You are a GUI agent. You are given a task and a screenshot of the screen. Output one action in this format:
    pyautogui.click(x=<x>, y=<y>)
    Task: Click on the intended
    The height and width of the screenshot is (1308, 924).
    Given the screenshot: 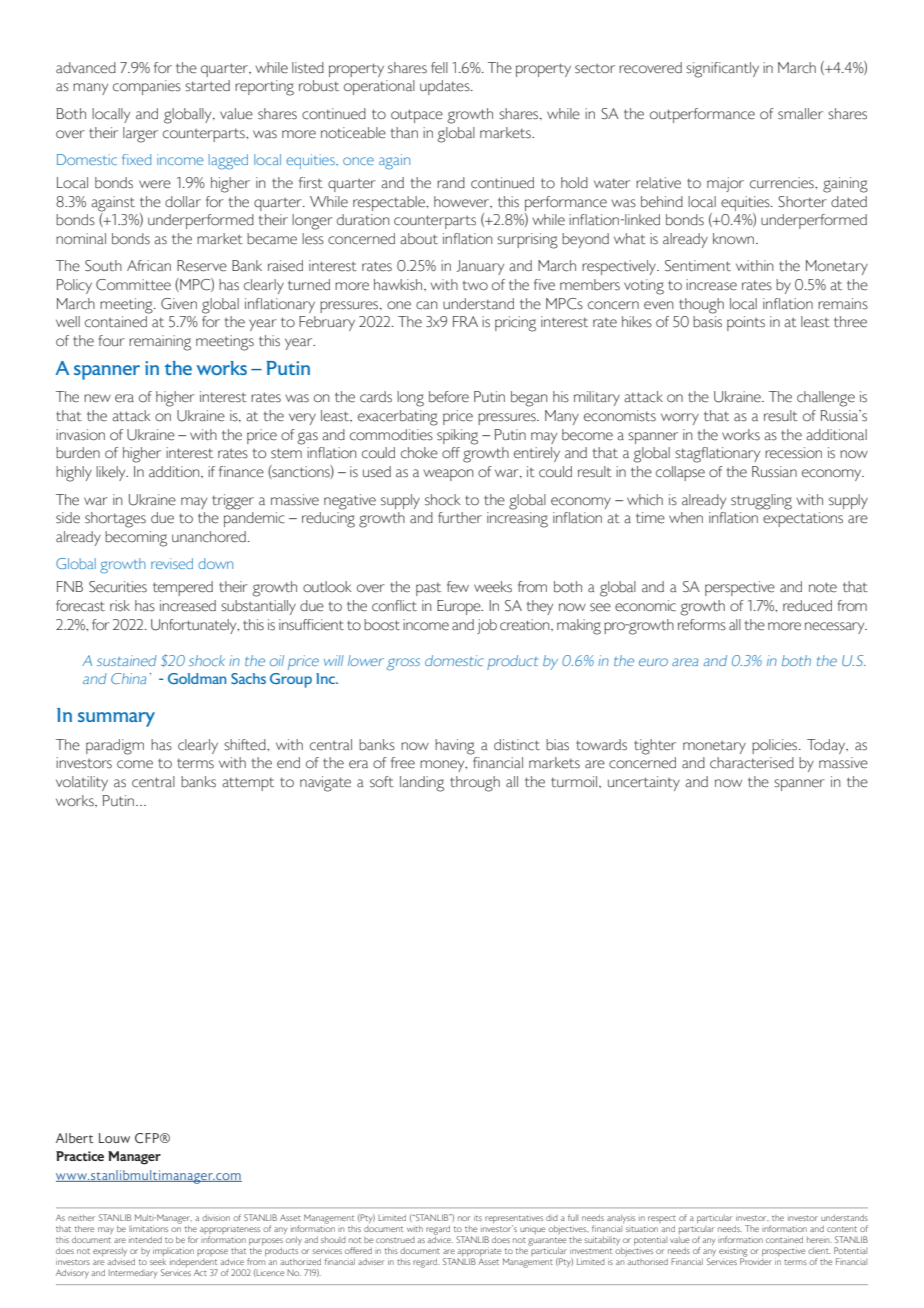 What is the action you would take?
    pyautogui.click(x=145, y=1239)
